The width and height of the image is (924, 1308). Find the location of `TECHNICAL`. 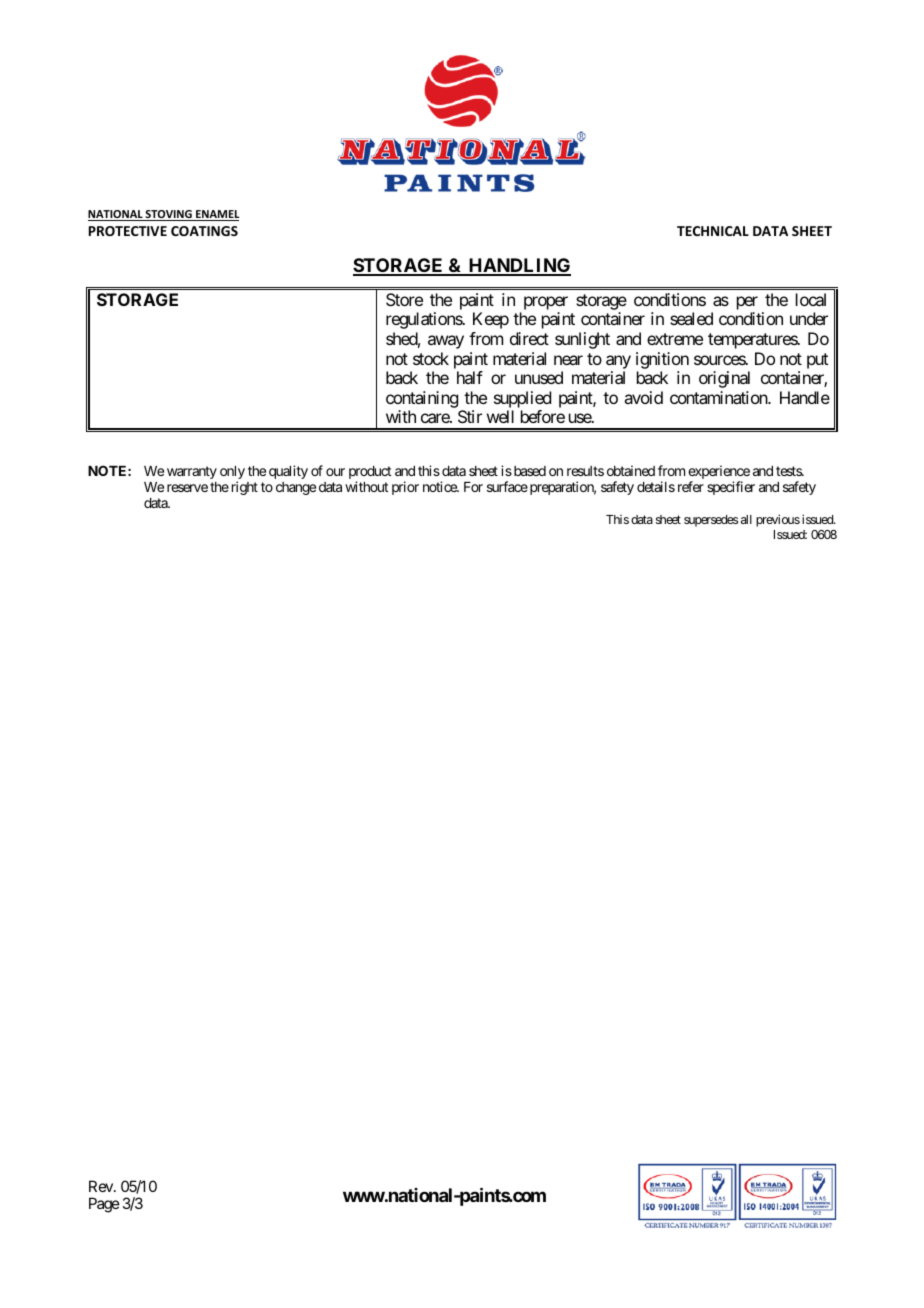

TECHNICAL is located at coordinates (713, 231).
